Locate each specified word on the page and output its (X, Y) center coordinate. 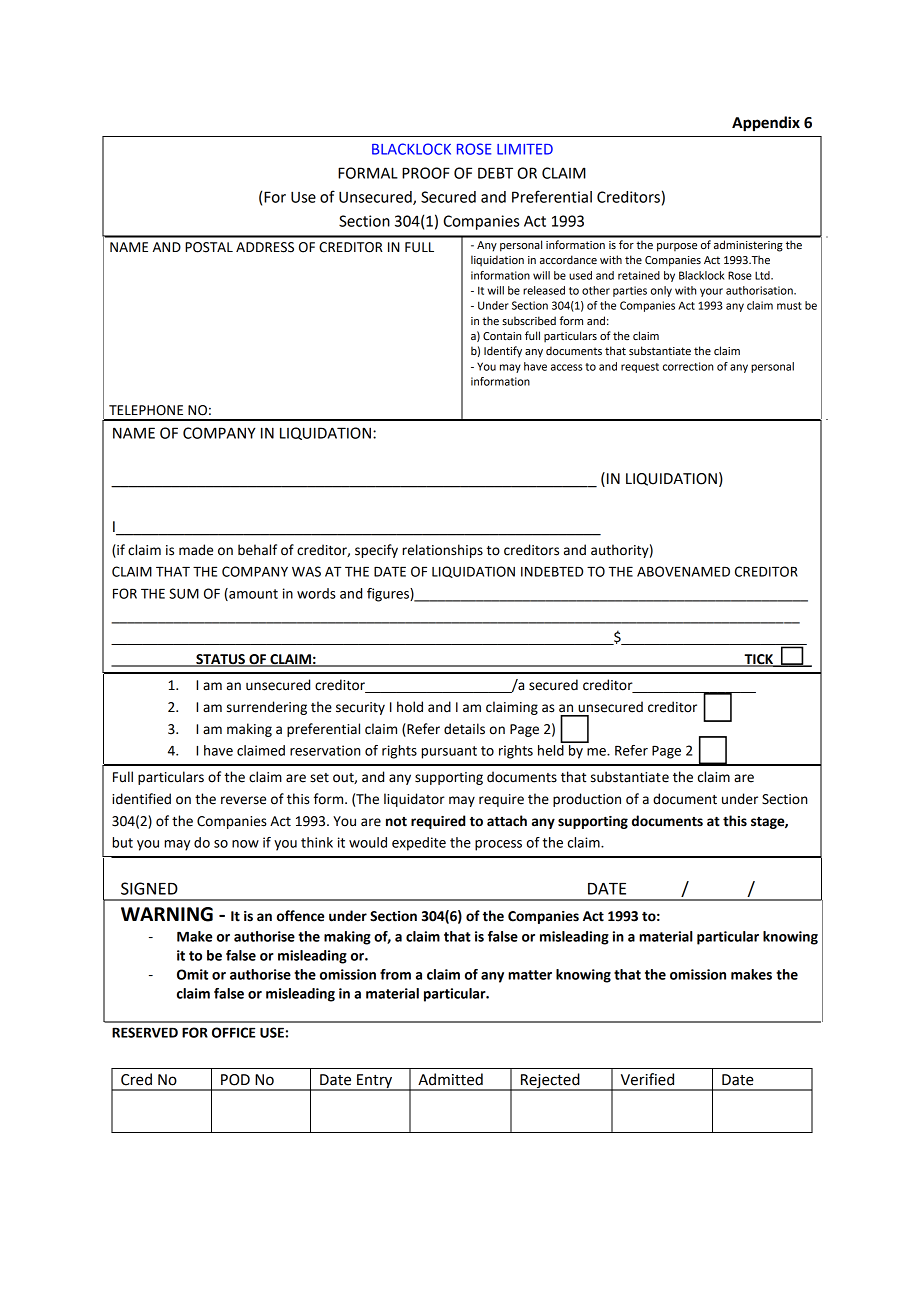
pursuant (449, 752)
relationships (442, 551)
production (587, 800)
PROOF (426, 173)
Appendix (766, 124)
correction (688, 366)
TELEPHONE (146, 410)
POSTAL (209, 247)
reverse (243, 800)
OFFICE (233, 1032)
